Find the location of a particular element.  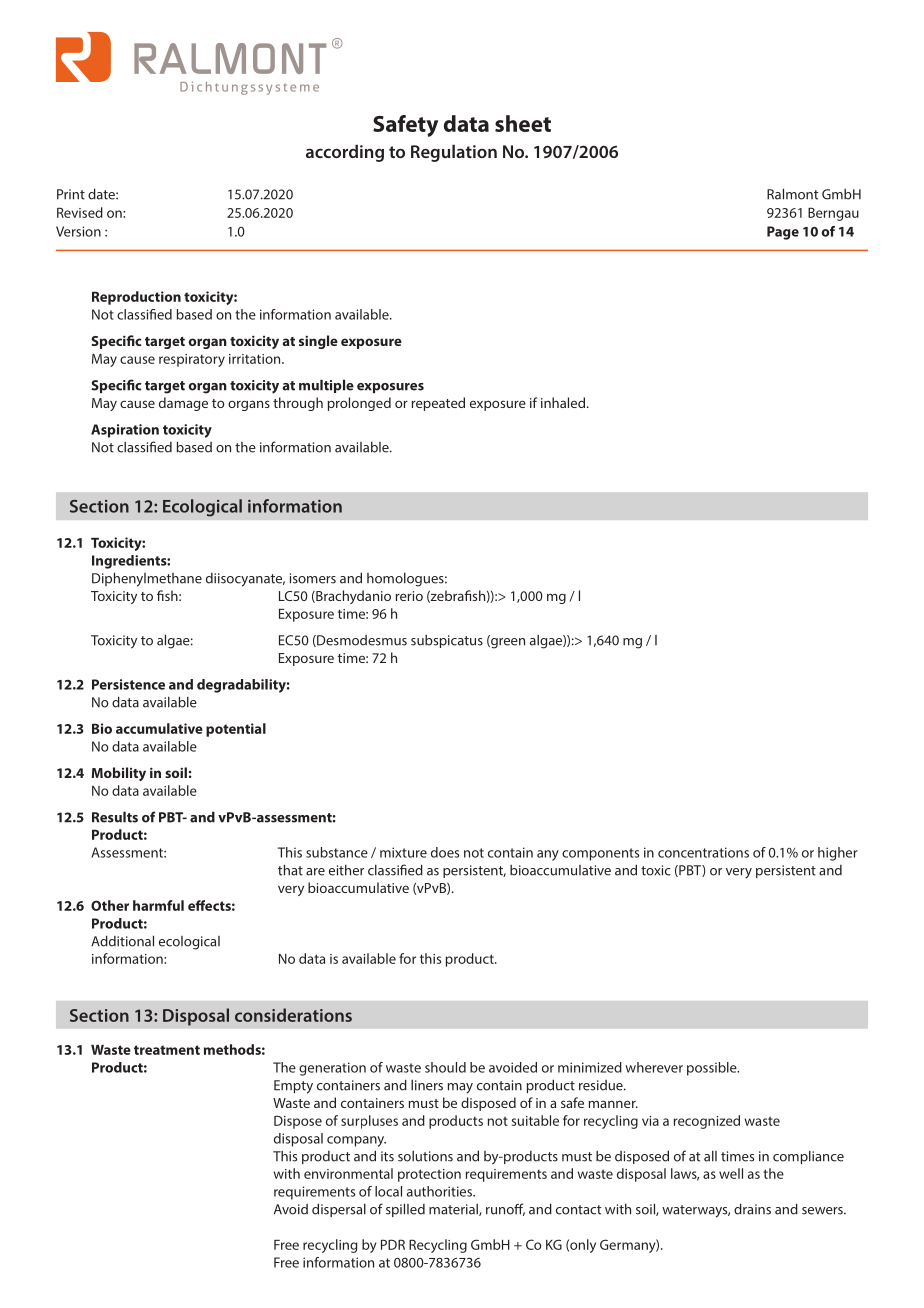

Page is located at coordinates (783, 233).
